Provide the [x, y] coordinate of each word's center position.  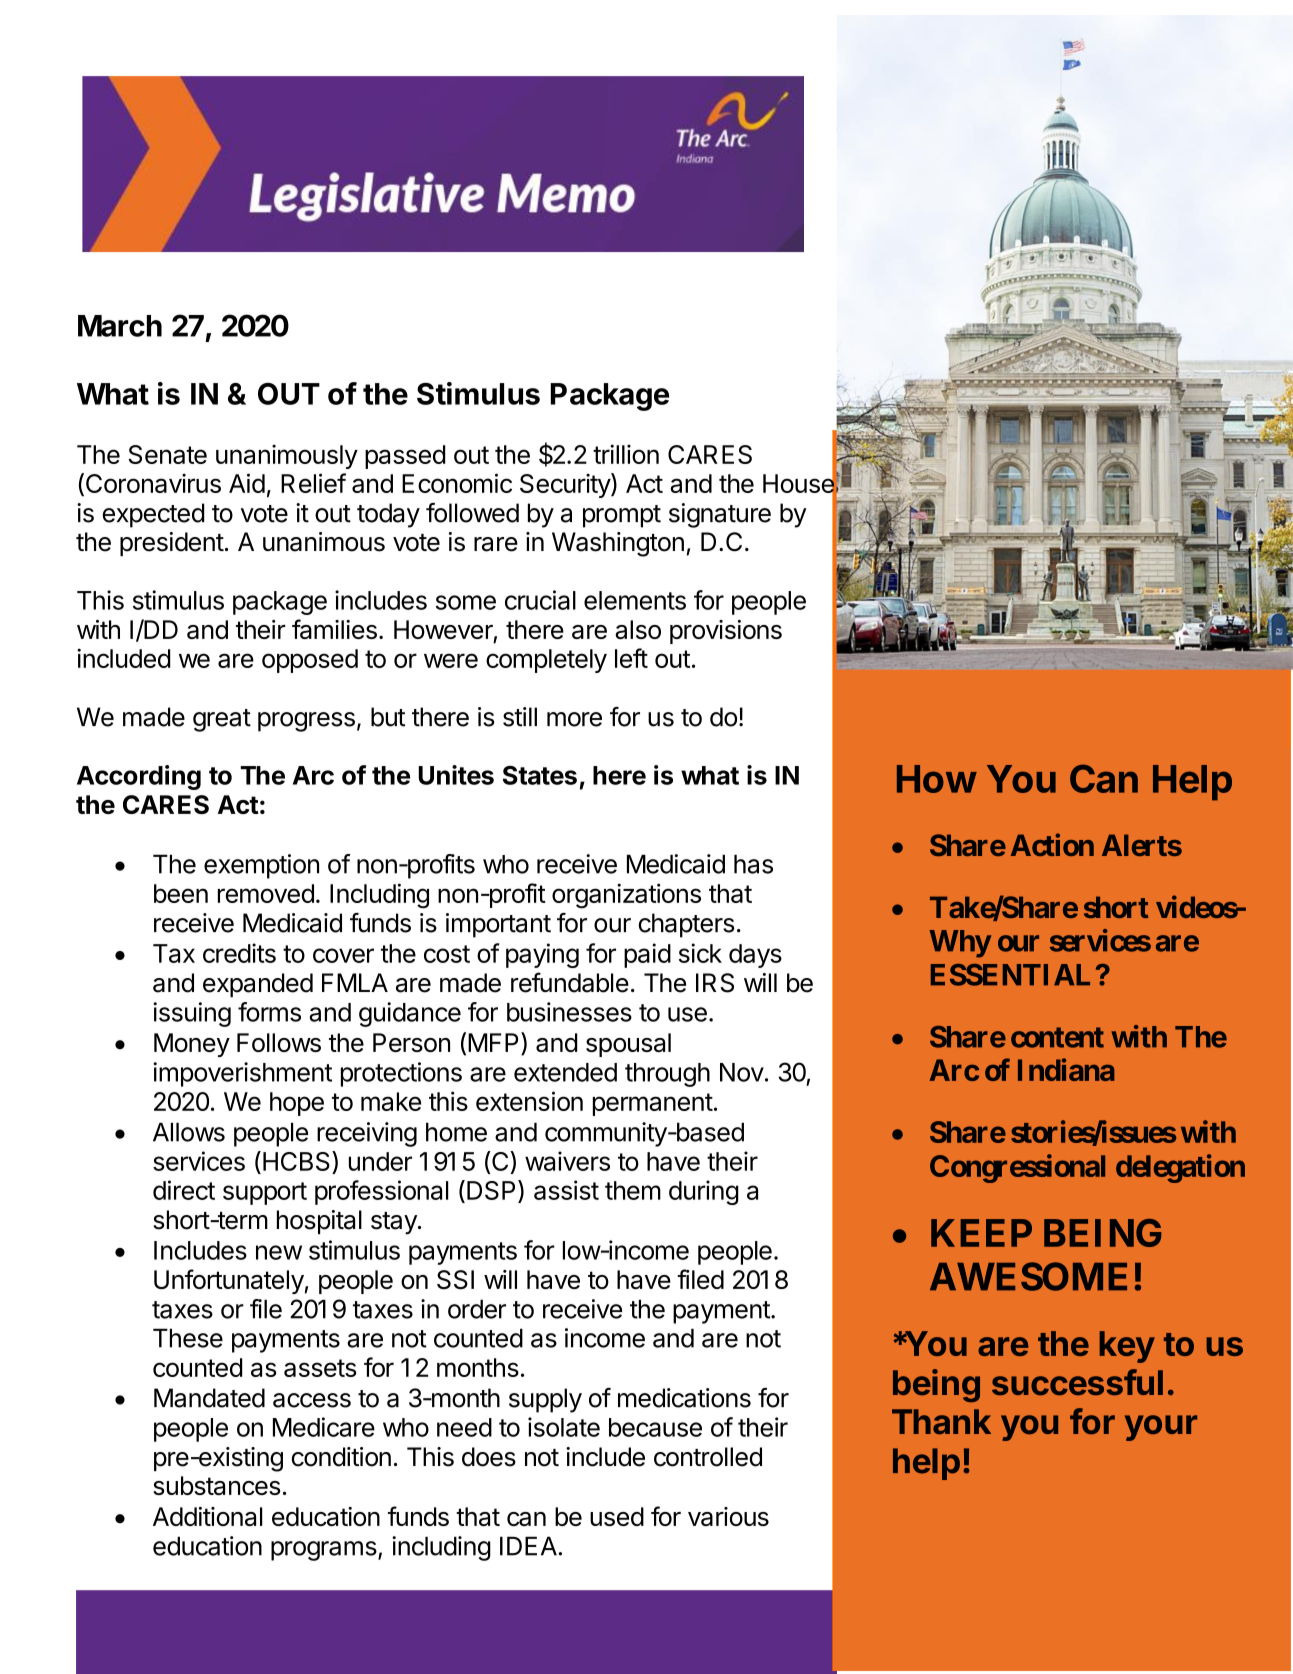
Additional [207, 1516]
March [120, 326]
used [617, 1516]
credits [239, 953]
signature [720, 515]
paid [647, 955]
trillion [626, 454]
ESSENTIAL [1010, 975]
